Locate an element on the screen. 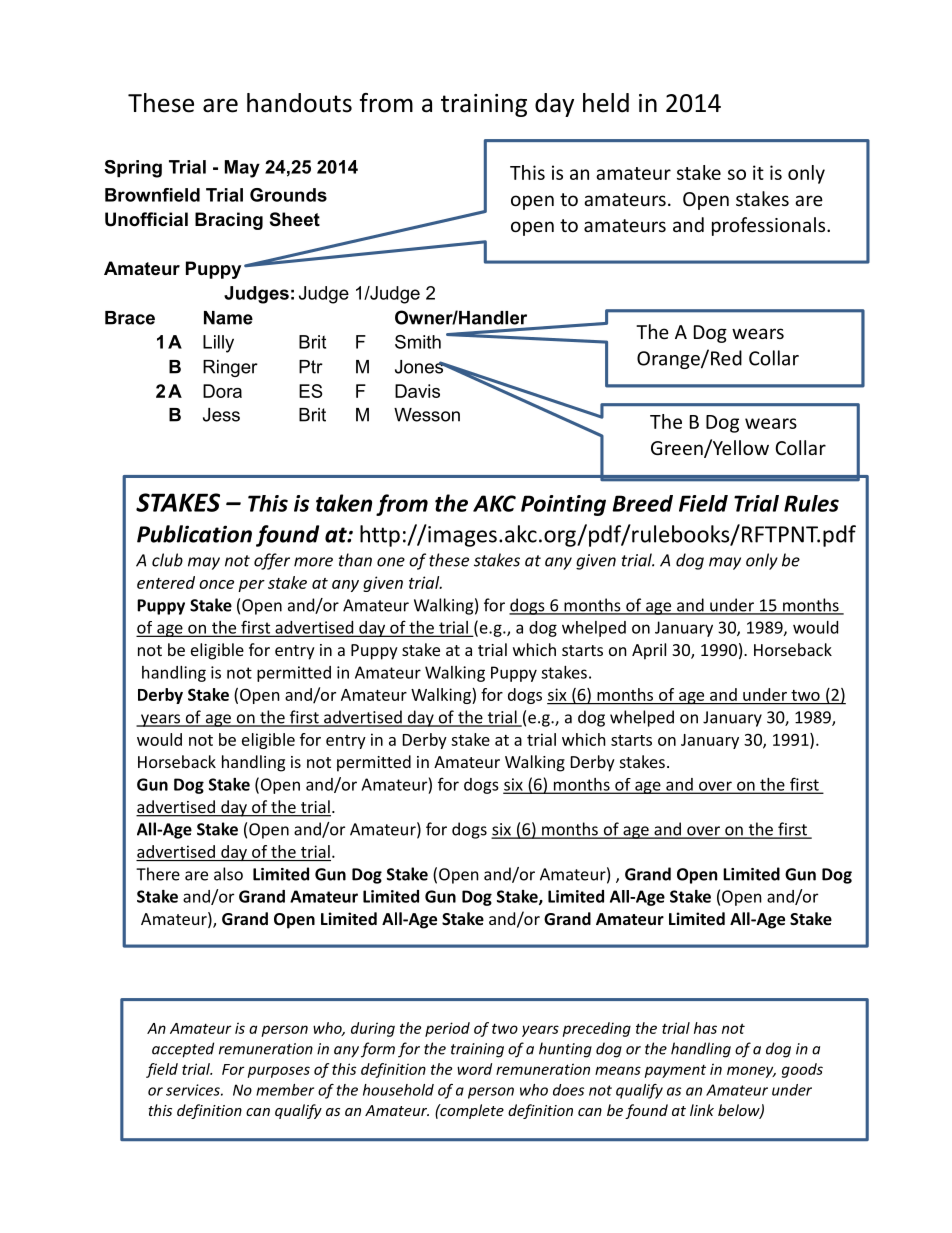  accepted is located at coordinates (183, 1050).
